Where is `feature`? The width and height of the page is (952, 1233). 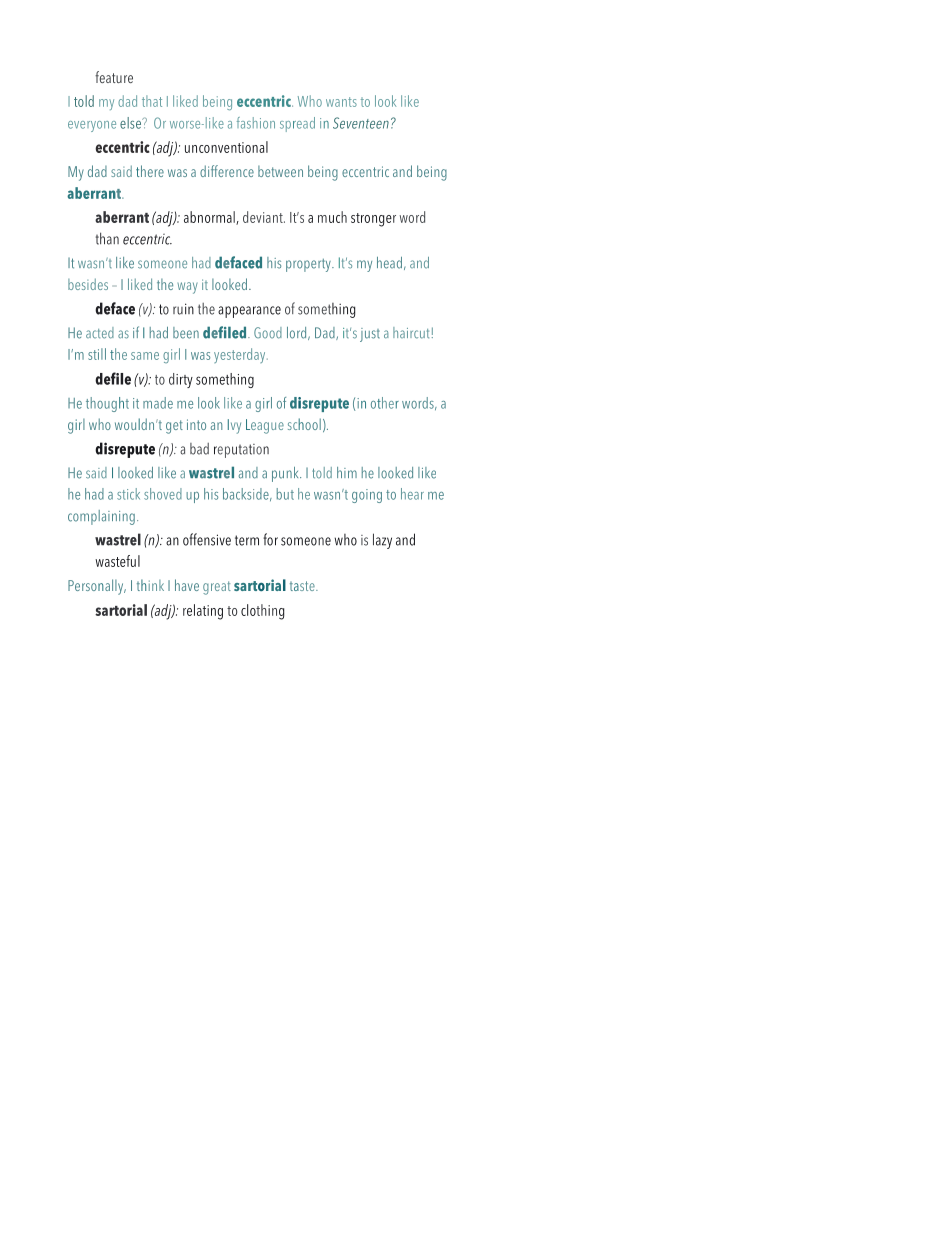 feature is located at coordinates (114, 77).
